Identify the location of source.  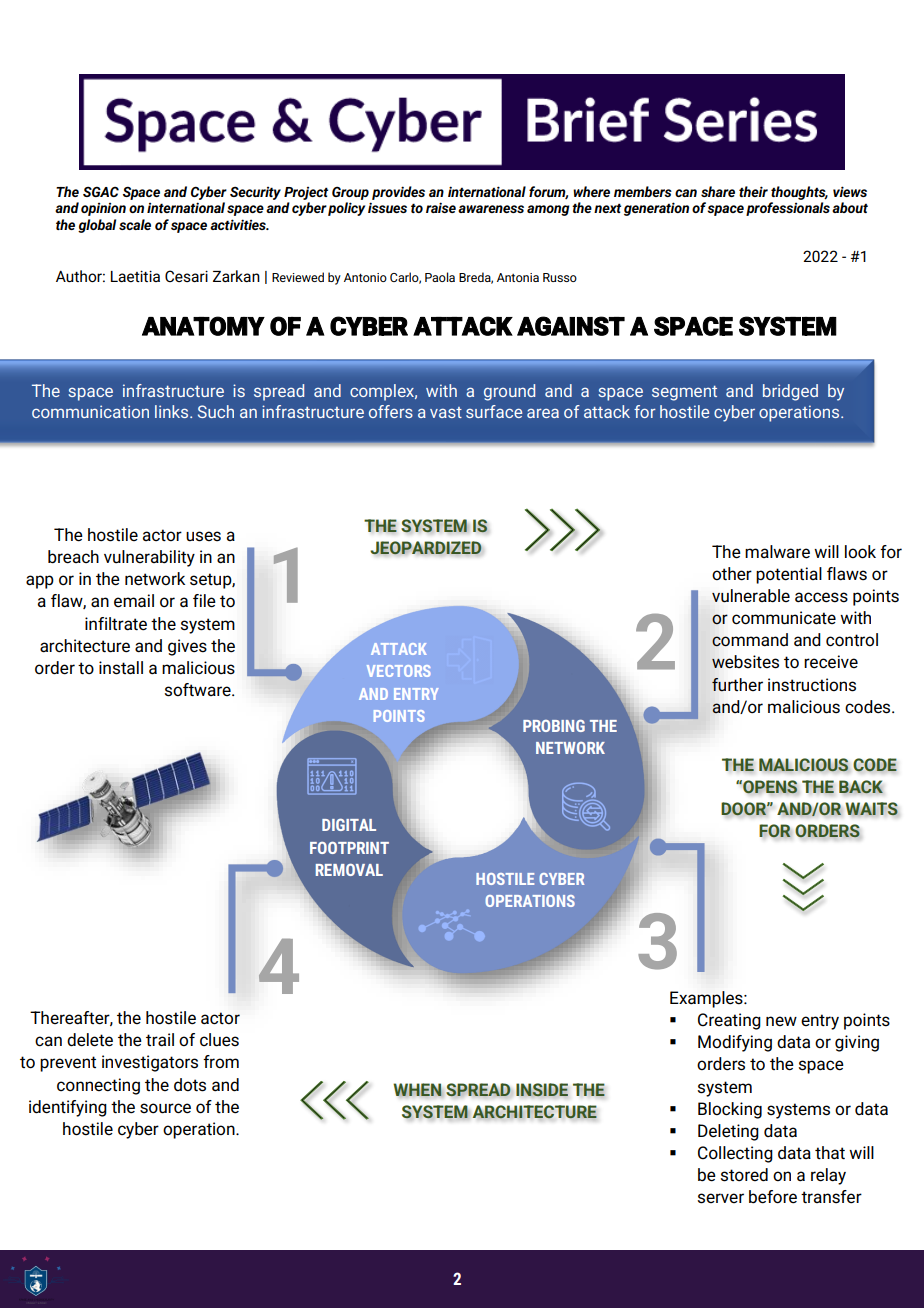
(165, 1108).
